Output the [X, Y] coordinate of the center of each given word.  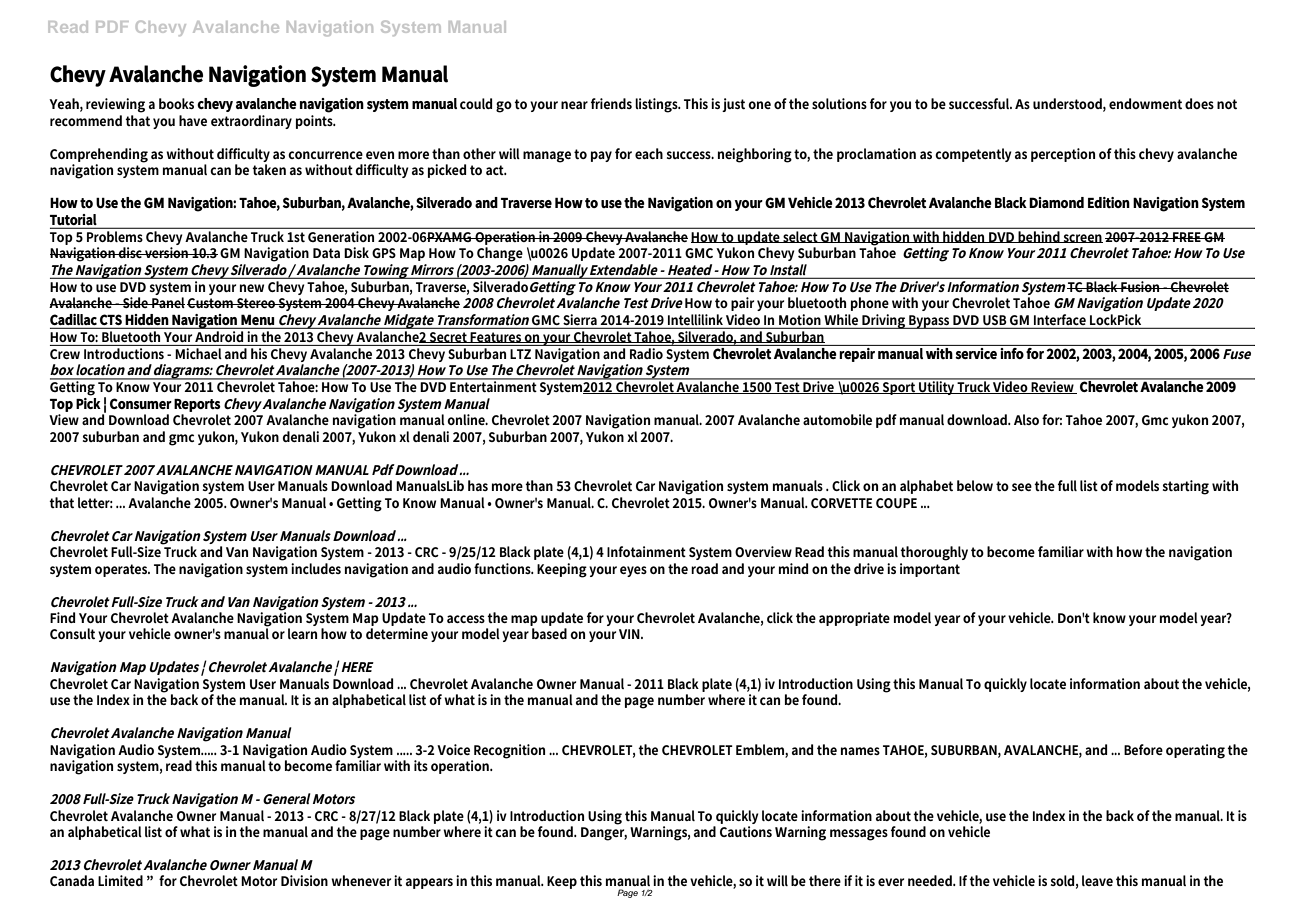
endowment [1145, 103]
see [1022, 487]
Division [304, 880]
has [478, 485]
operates [122, 570]
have [193, 120]
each [649, 153]
